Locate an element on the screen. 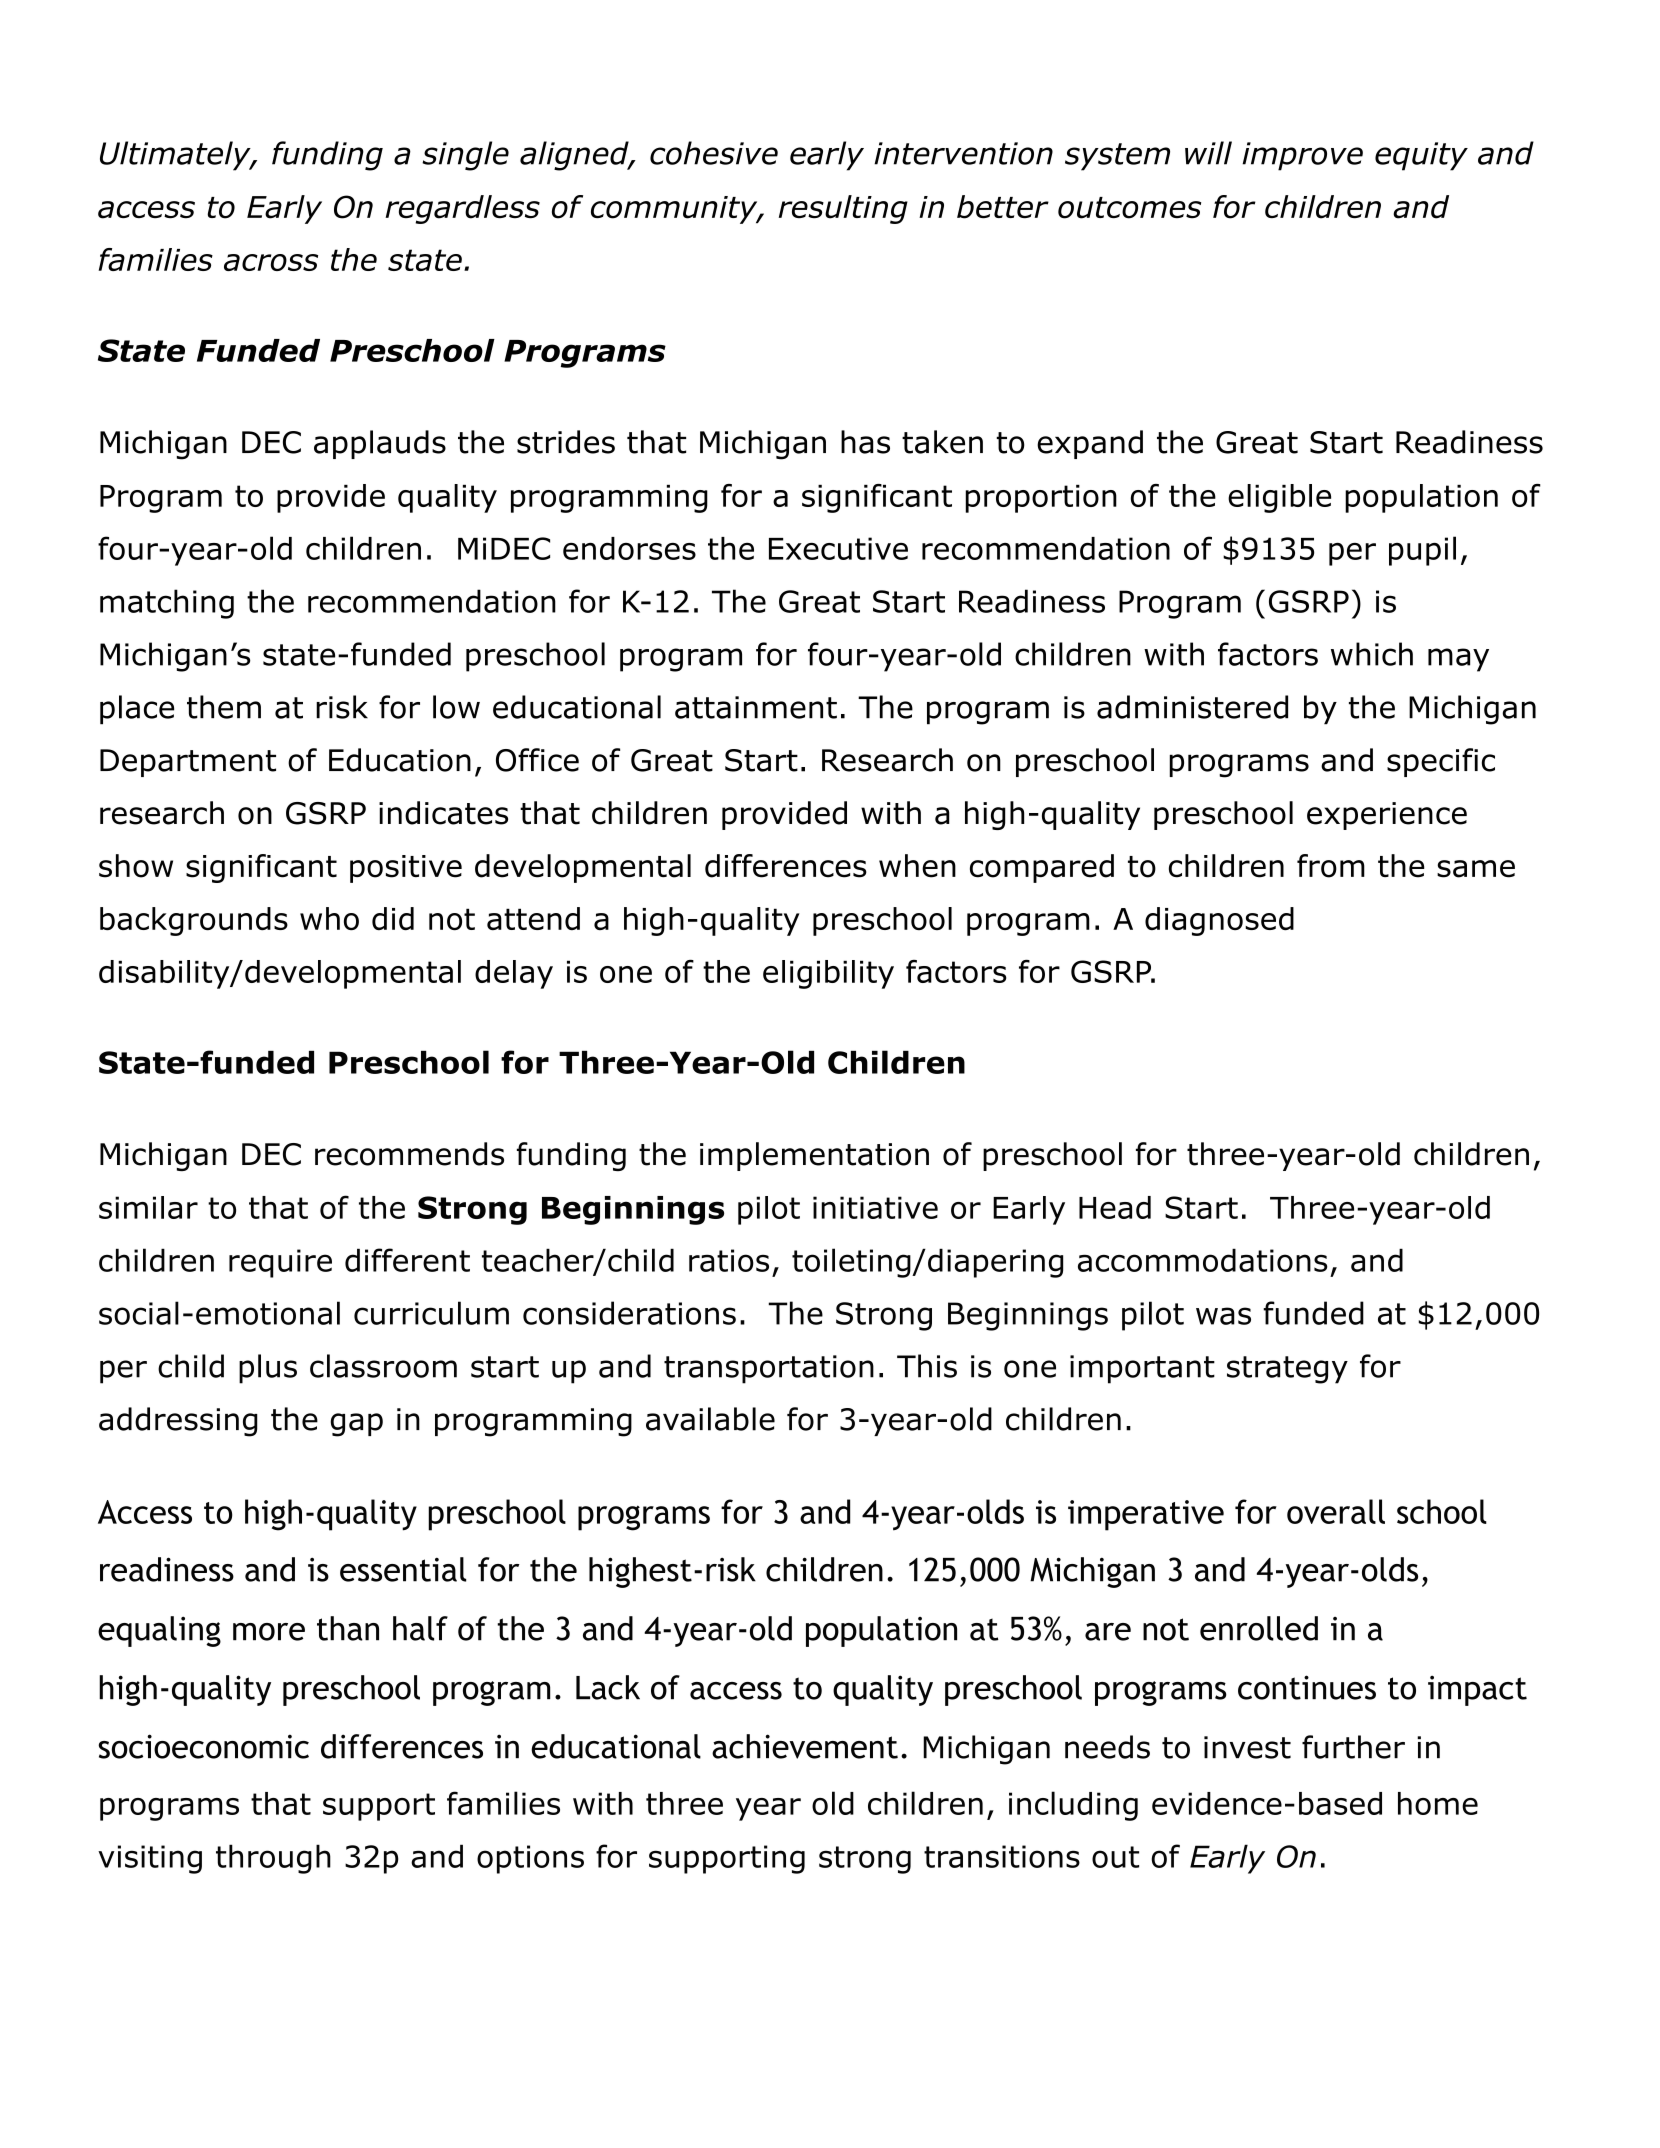 The image size is (1660, 2148). improve is located at coordinates (1302, 156).
